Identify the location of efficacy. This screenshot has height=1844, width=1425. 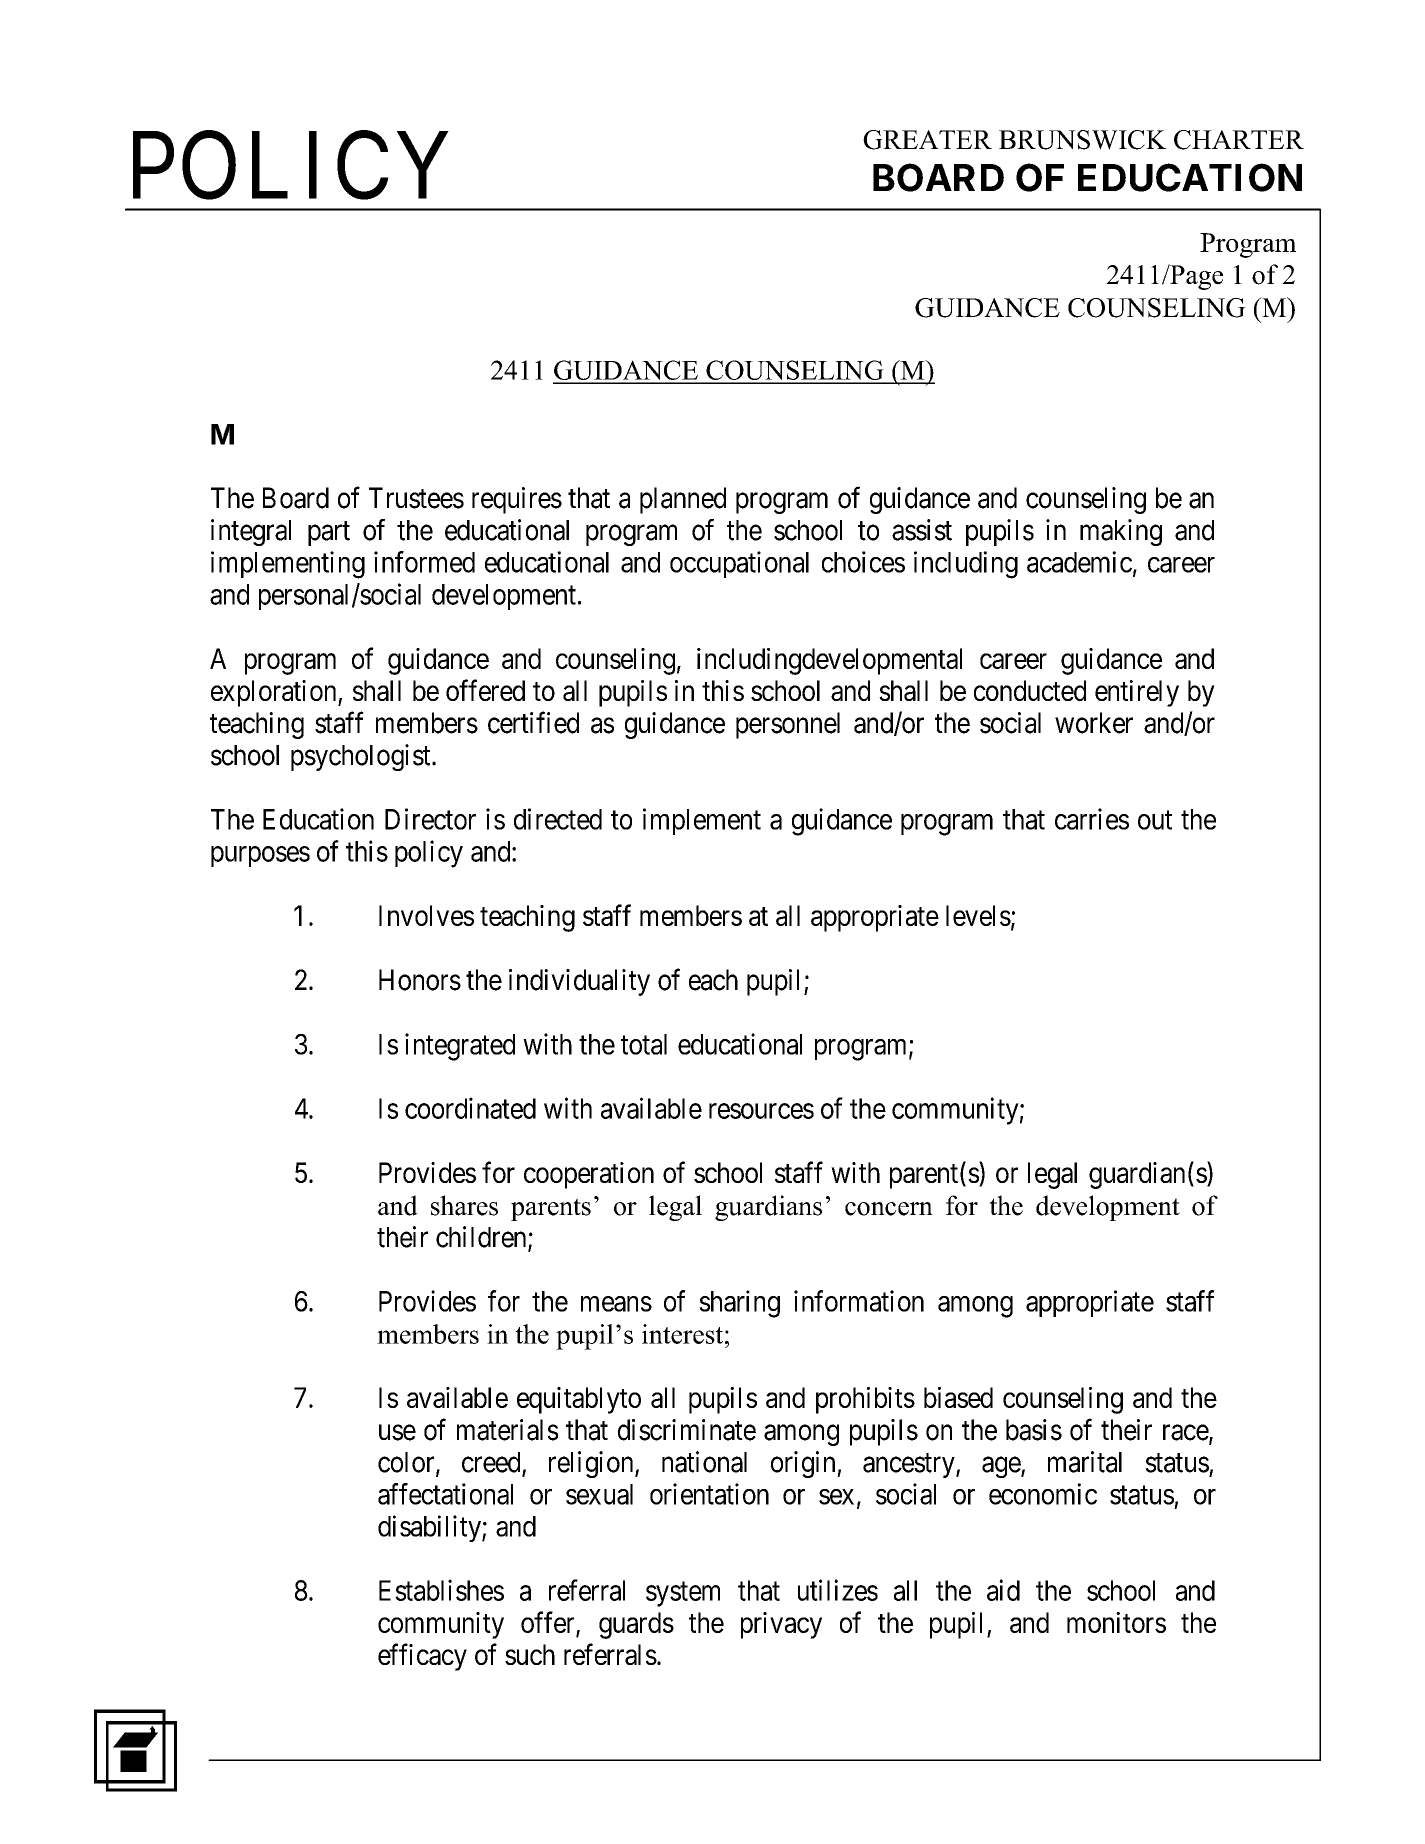
(422, 1657).
